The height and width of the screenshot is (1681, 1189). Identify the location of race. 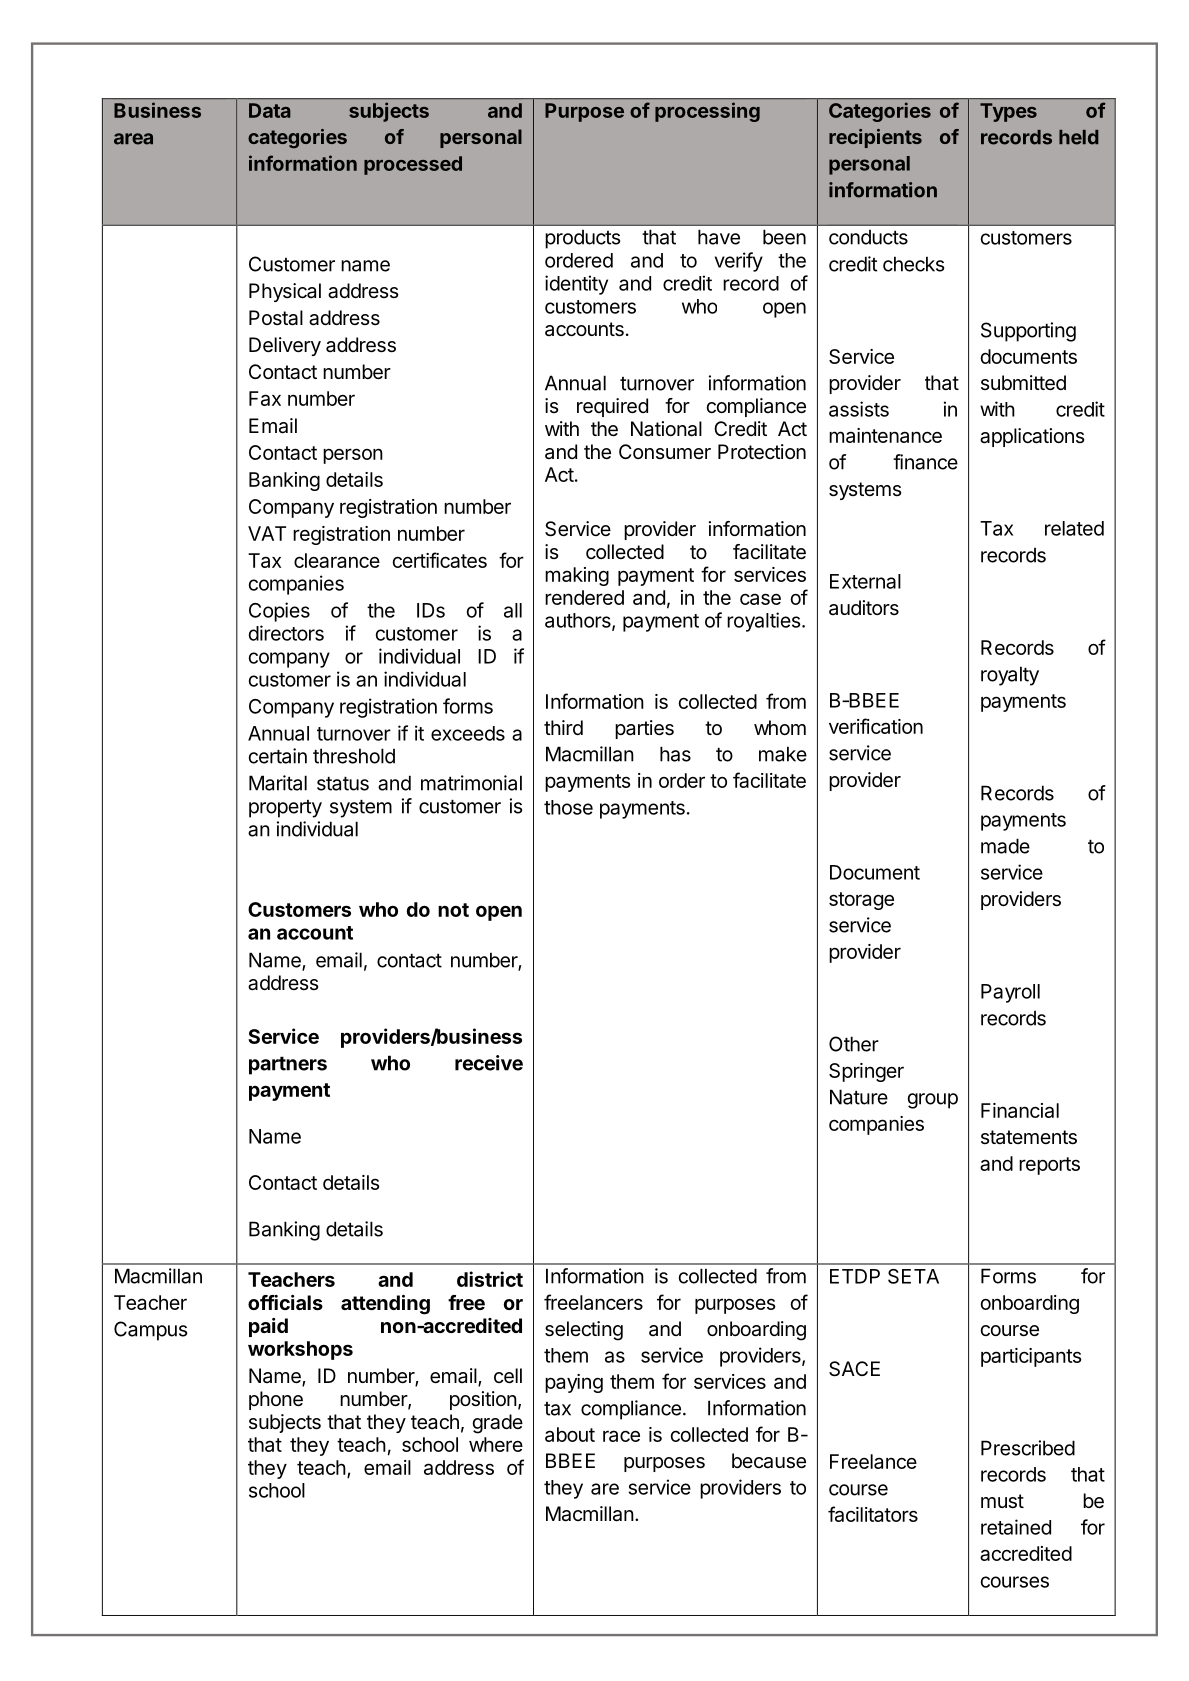
(621, 1436).
